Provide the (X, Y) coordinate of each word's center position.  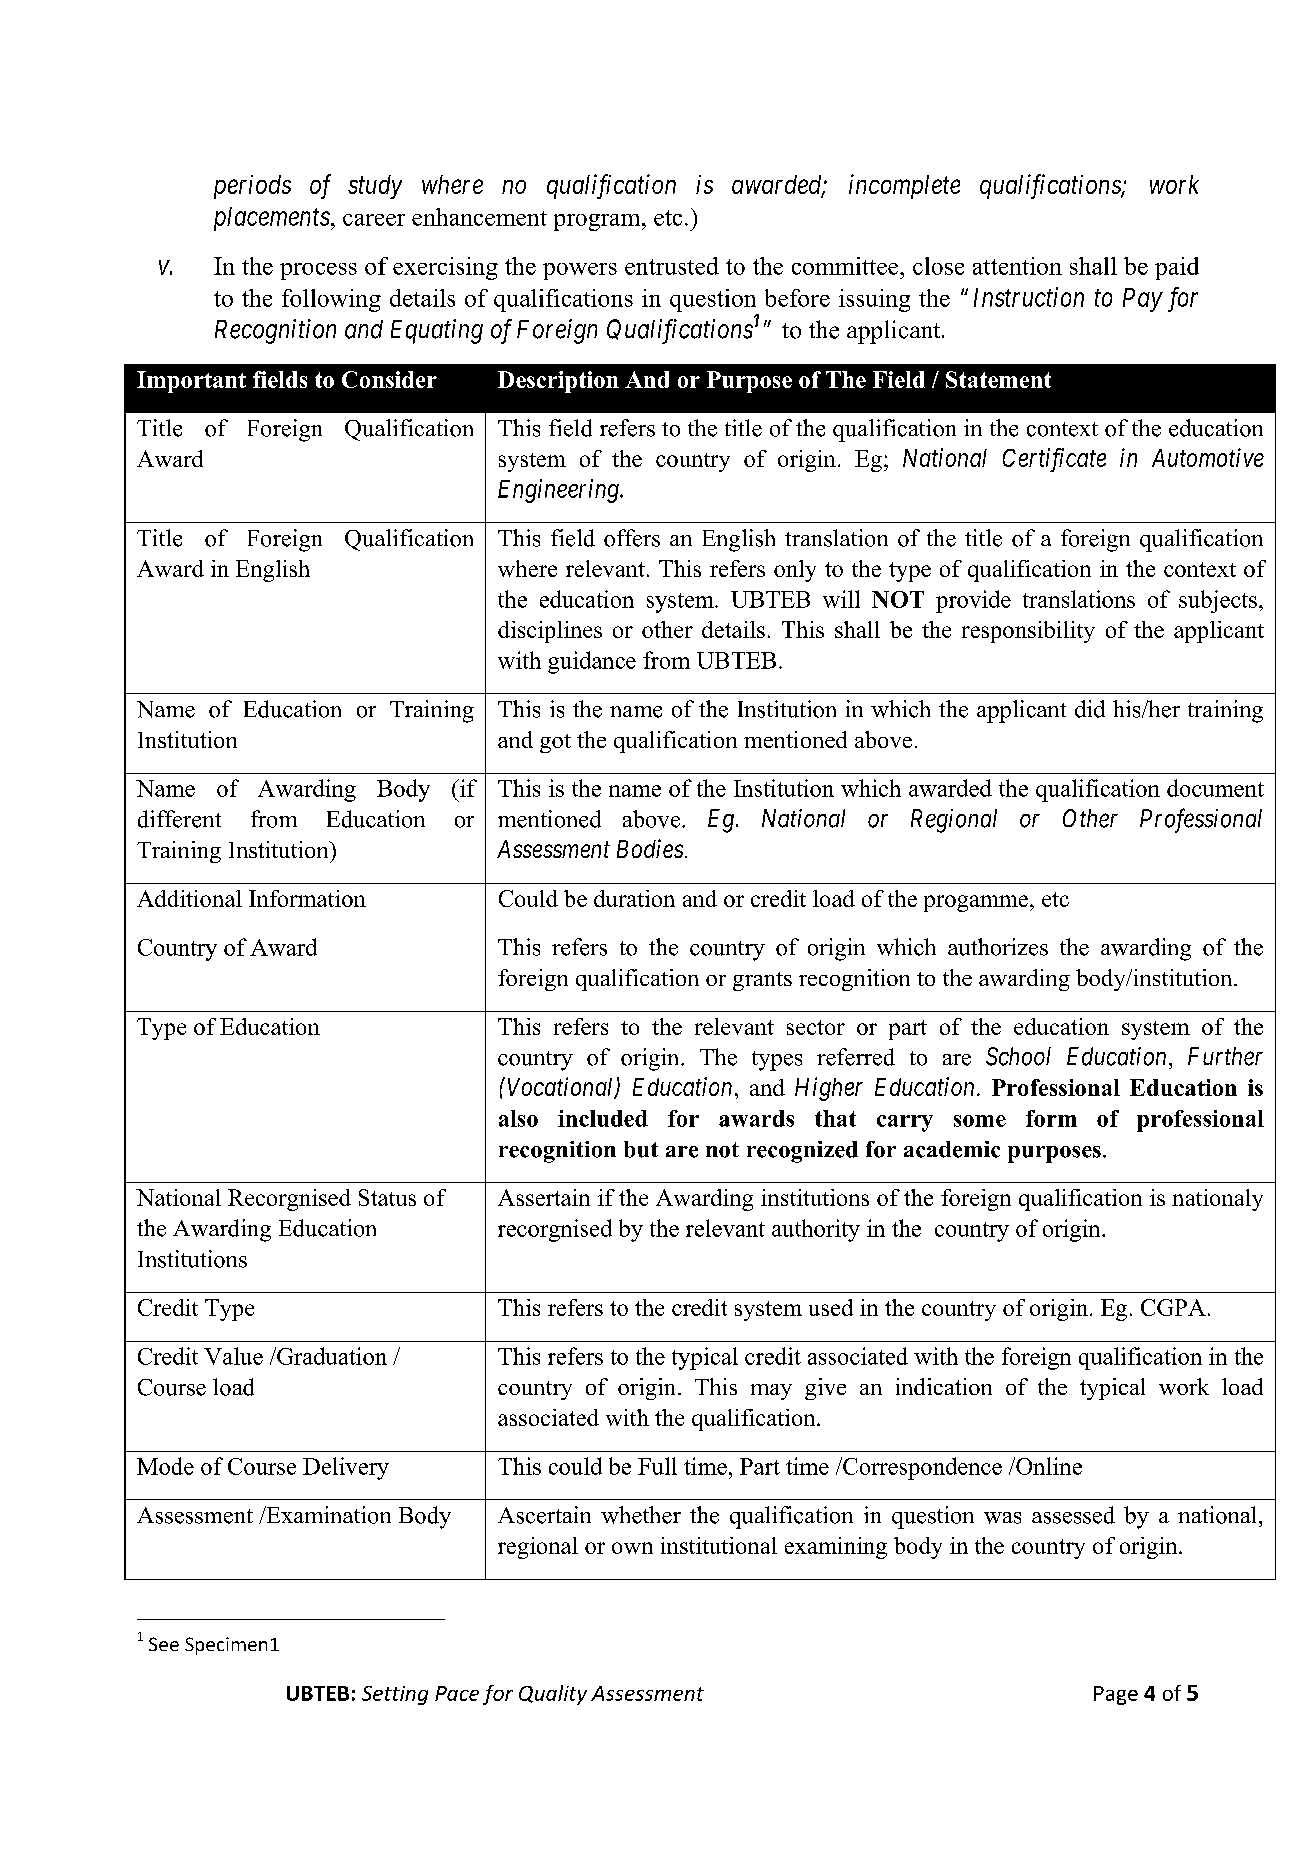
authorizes (998, 947)
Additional (189, 898)
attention (1017, 266)
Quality (553, 1695)
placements (272, 219)
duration (634, 898)
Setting (395, 1695)
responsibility (1028, 632)
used (831, 1307)
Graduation (331, 1356)
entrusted (672, 266)
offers (632, 538)
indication (944, 1386)
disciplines (550, 632)
